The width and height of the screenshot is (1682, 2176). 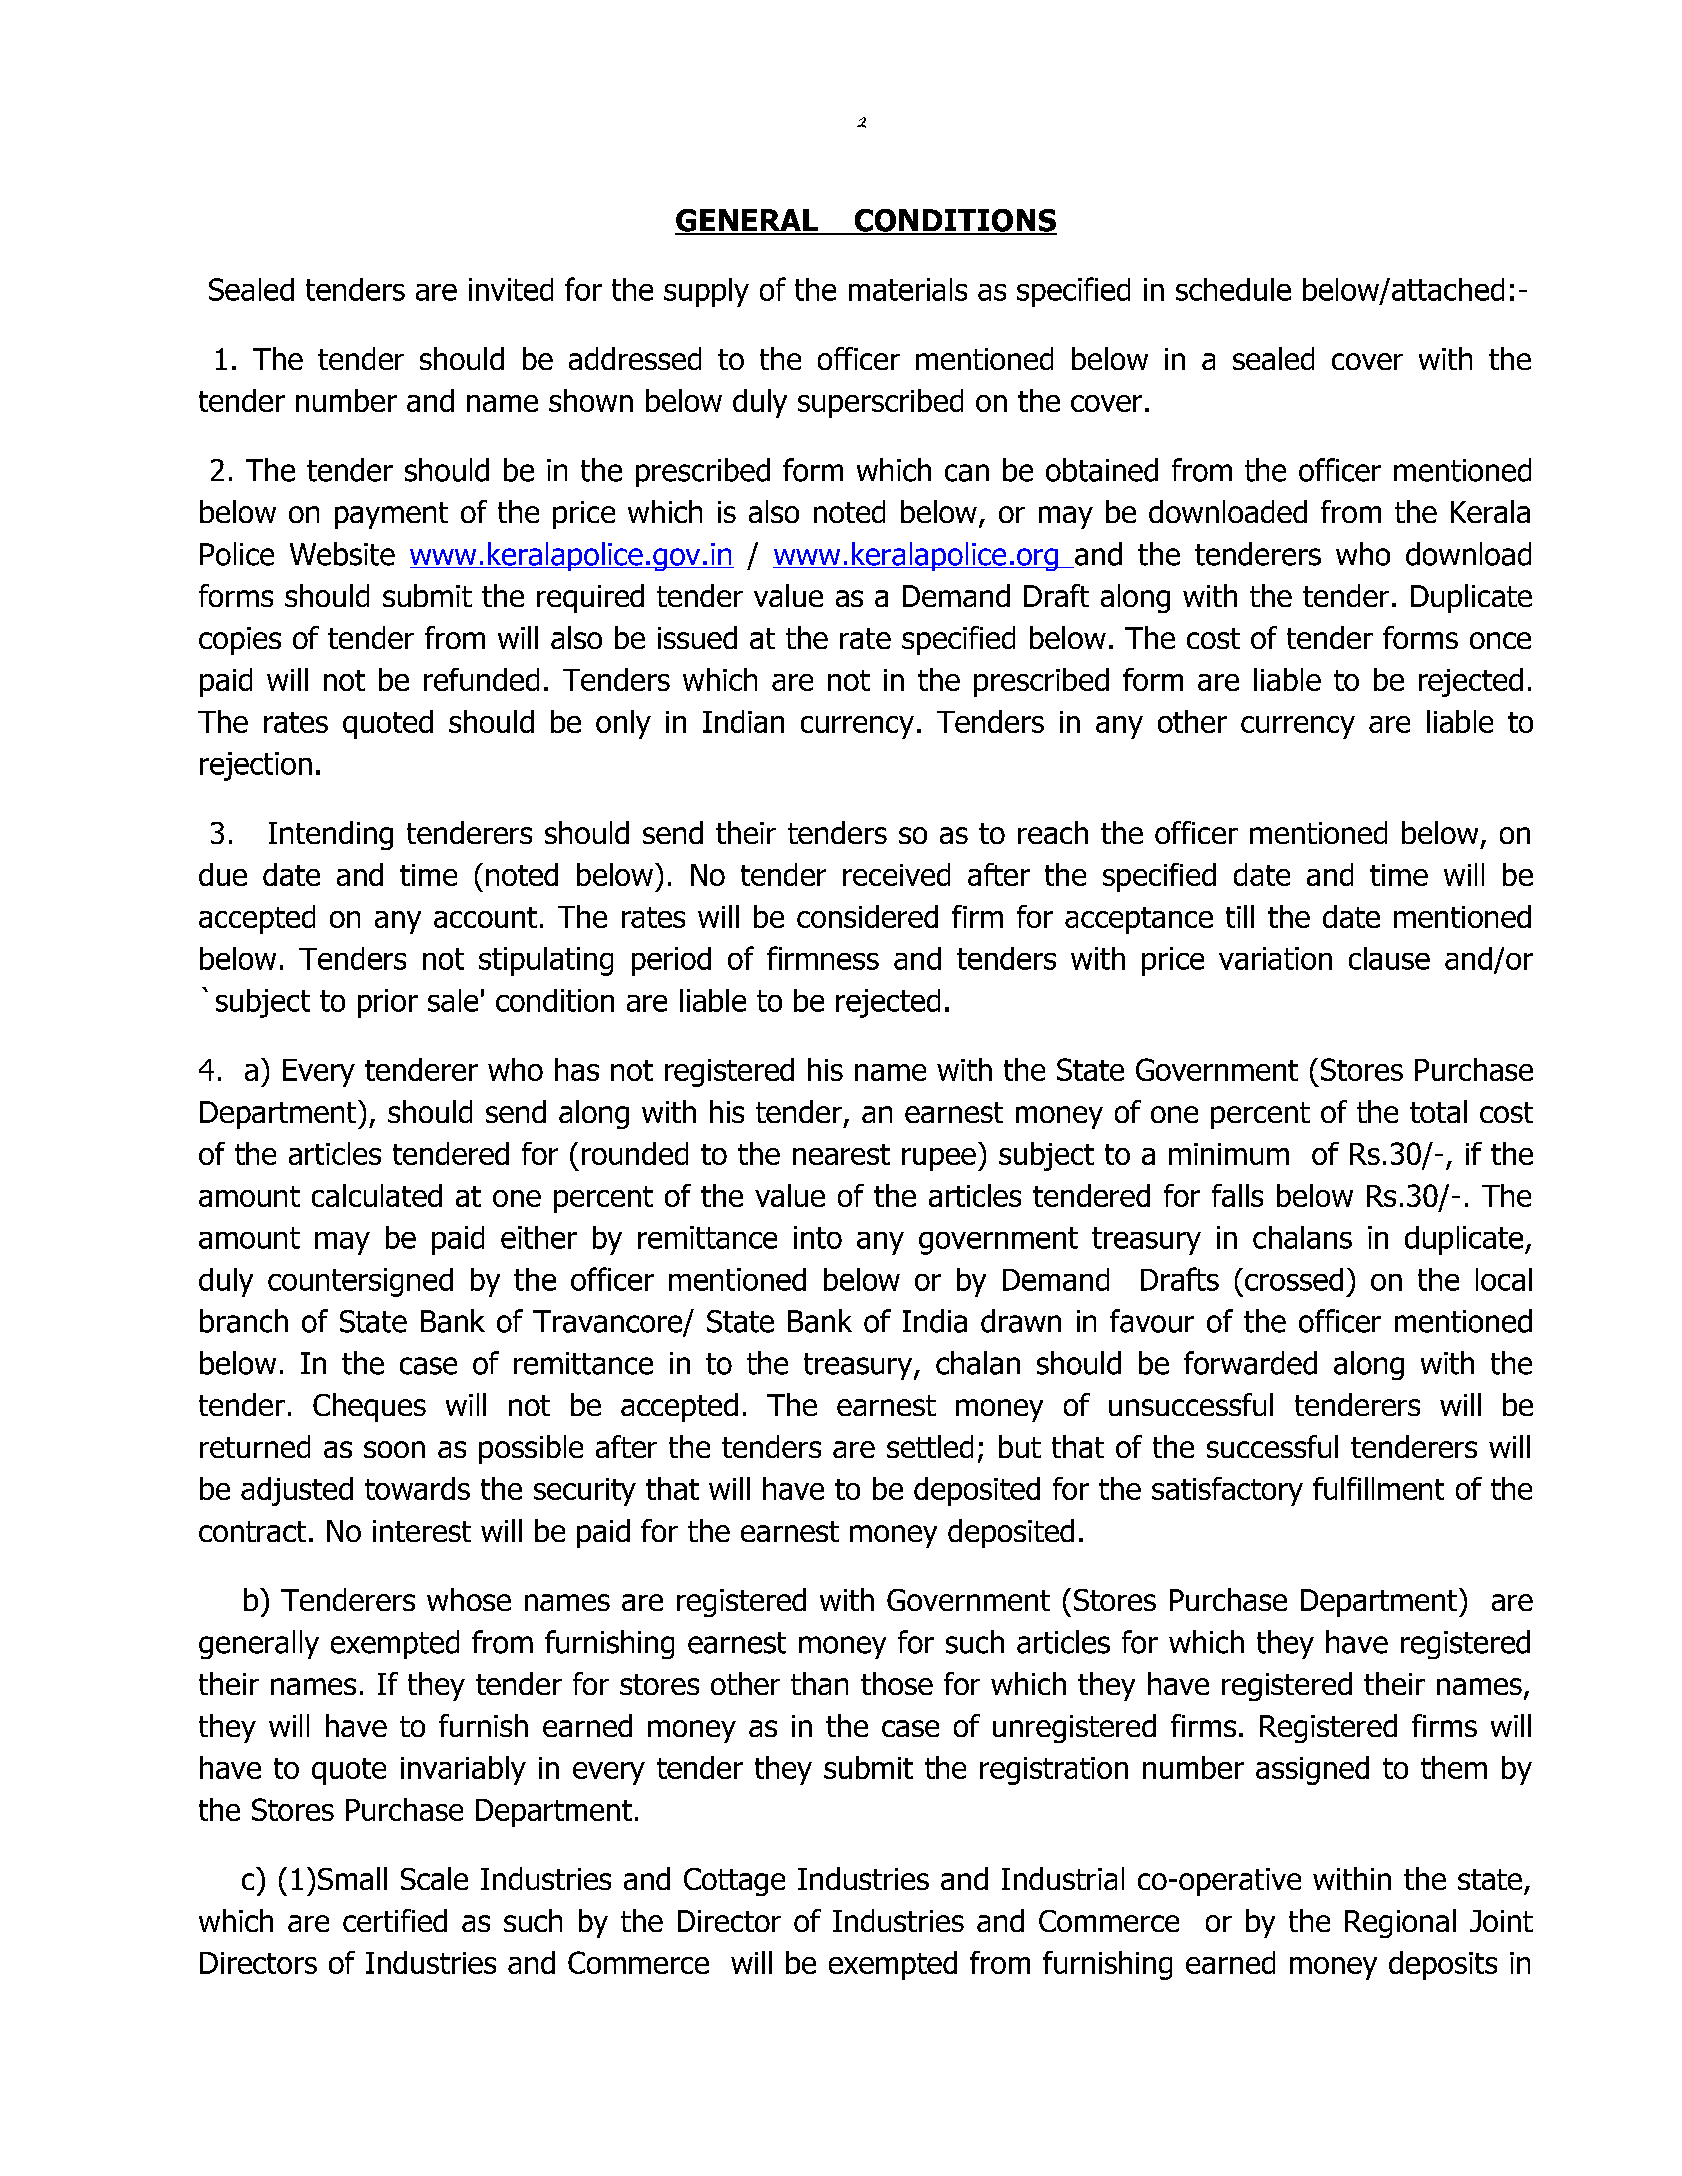 I want to click on invited, so click(x=511, y=289).
